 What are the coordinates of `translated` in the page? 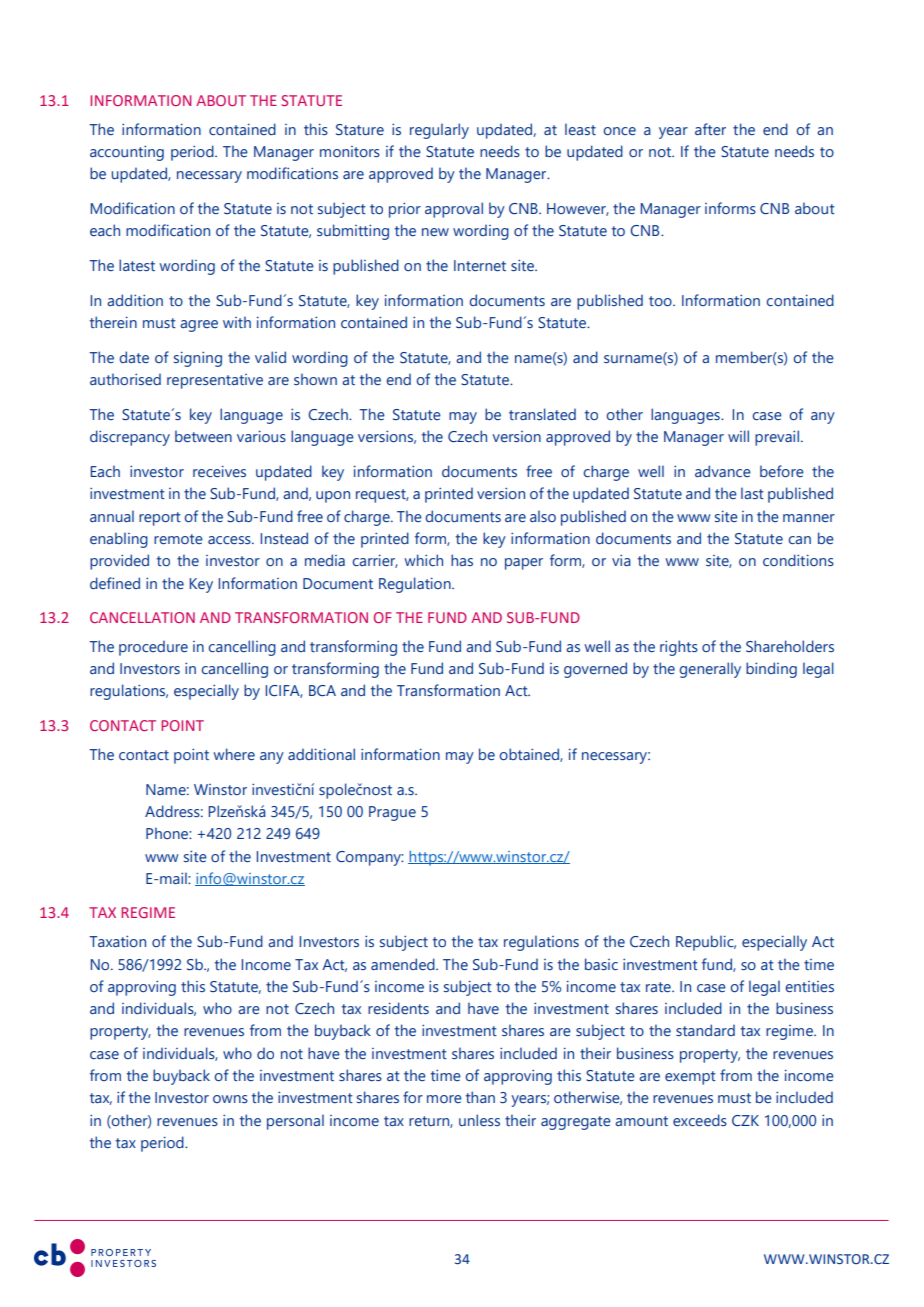 It's located at (542, 414).
